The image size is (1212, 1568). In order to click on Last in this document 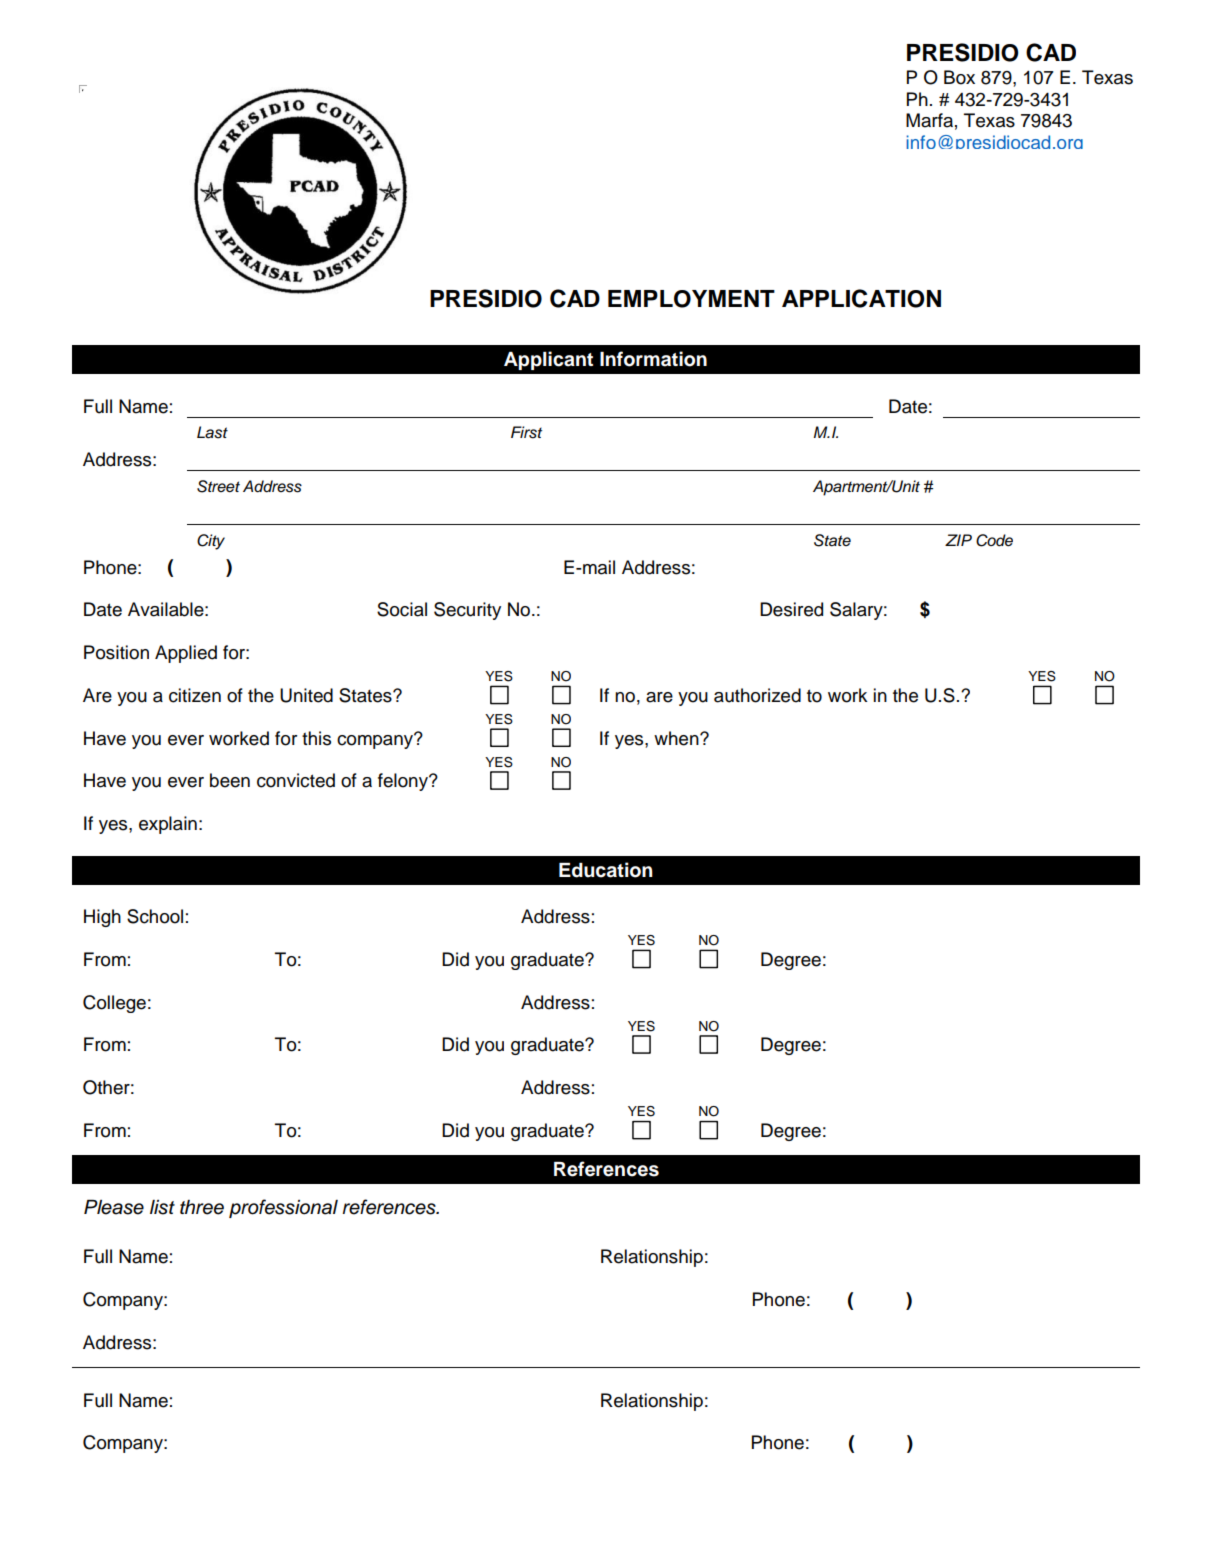, I will do `click(212, 432)`.
